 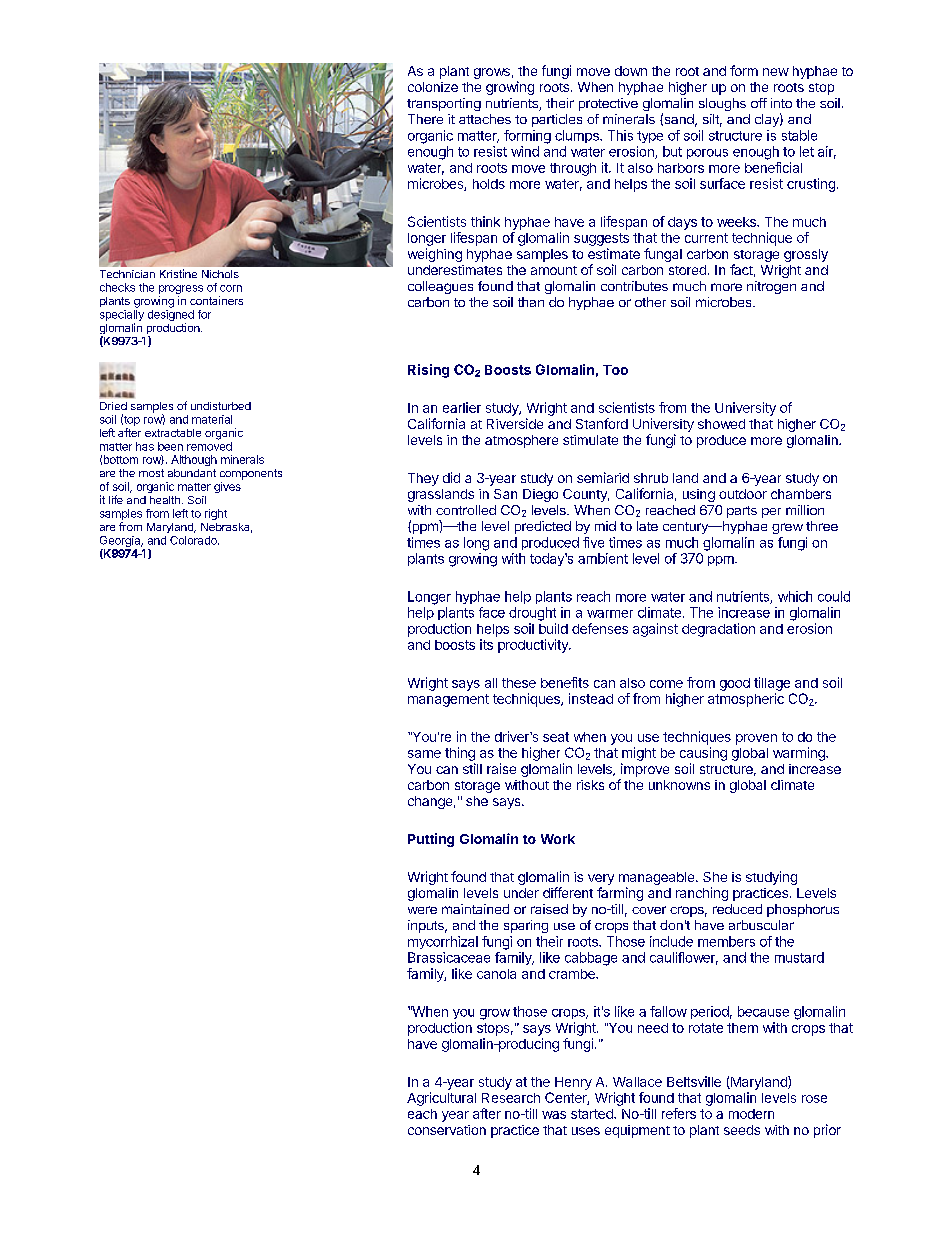 What do you see at coordinates (194, 540) in the screenshot?
I see `Colorado` at bounding box center [194, 540].
